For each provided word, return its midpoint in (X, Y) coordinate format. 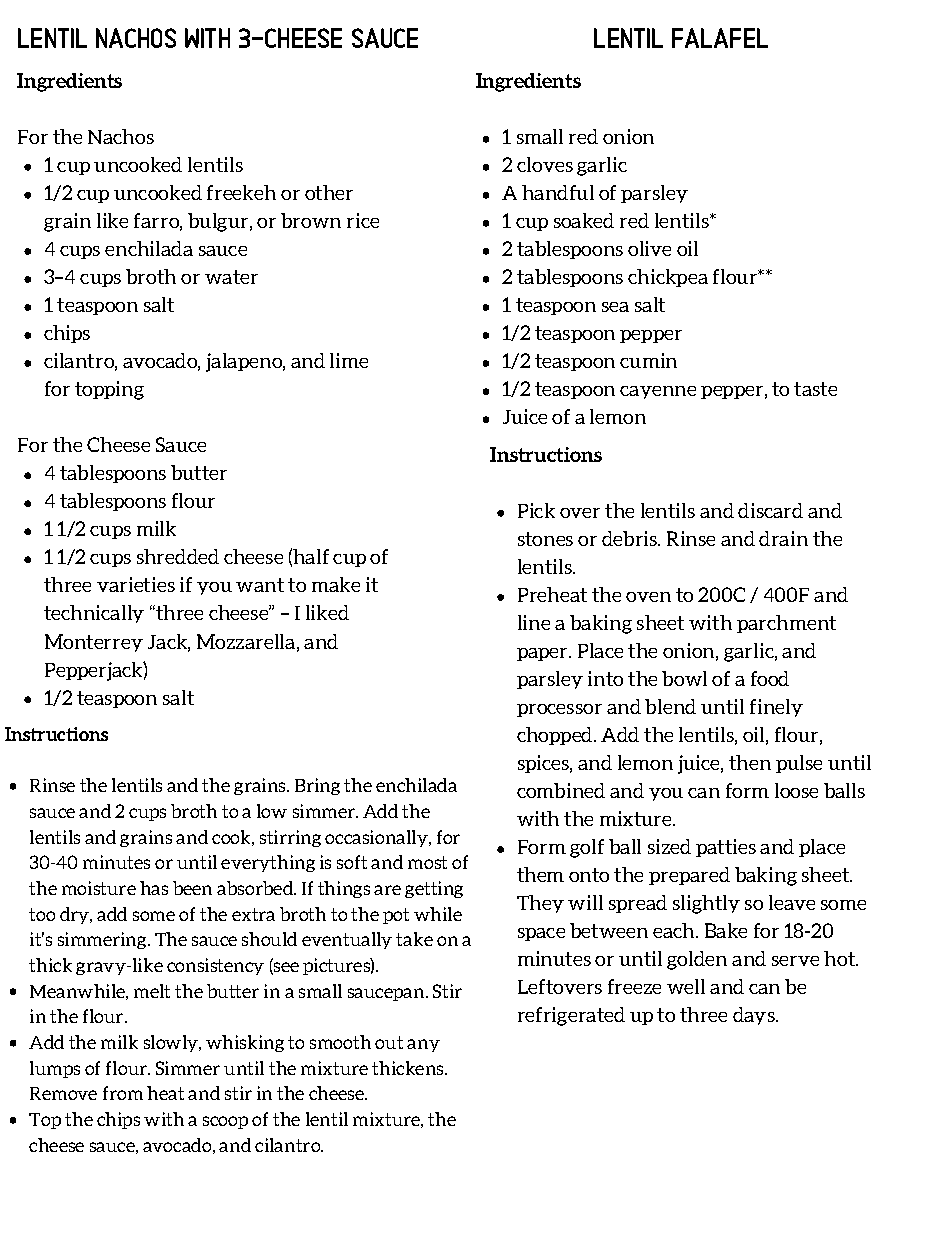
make (336, 584)
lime (349, 360)
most (427, 862)
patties (726, 848)
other (329, 192)
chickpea (668, 278)
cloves (545, 164)
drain (783, 538)
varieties (136, 584)
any (423, 1045)
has (154, 888)
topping (109, 390)
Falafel (720, 38)
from (123, 1093)
